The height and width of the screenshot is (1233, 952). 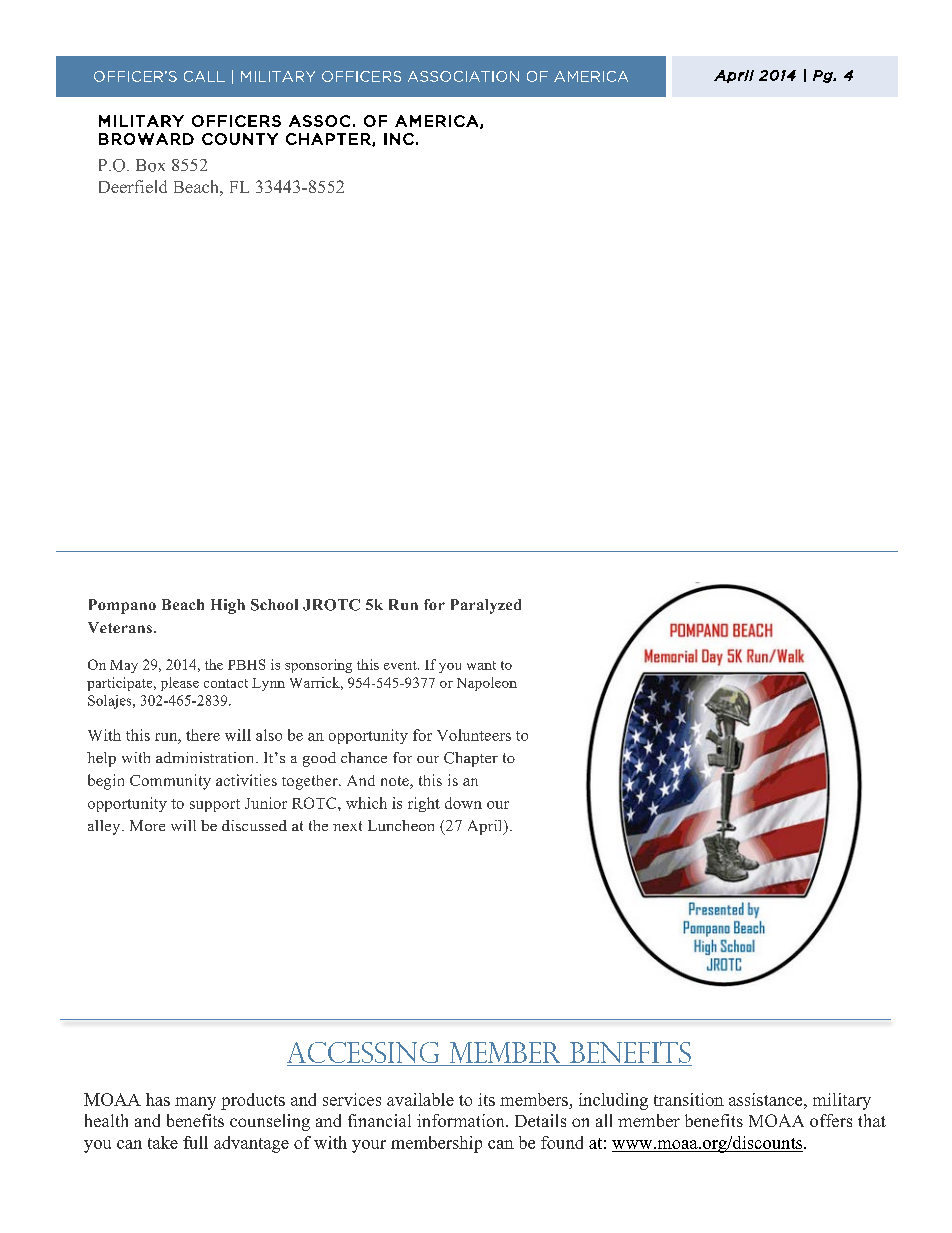 What do you see at coordinates (204, 76) in the screenshot?
I see `CALL` at bounding box center [204, 76].
